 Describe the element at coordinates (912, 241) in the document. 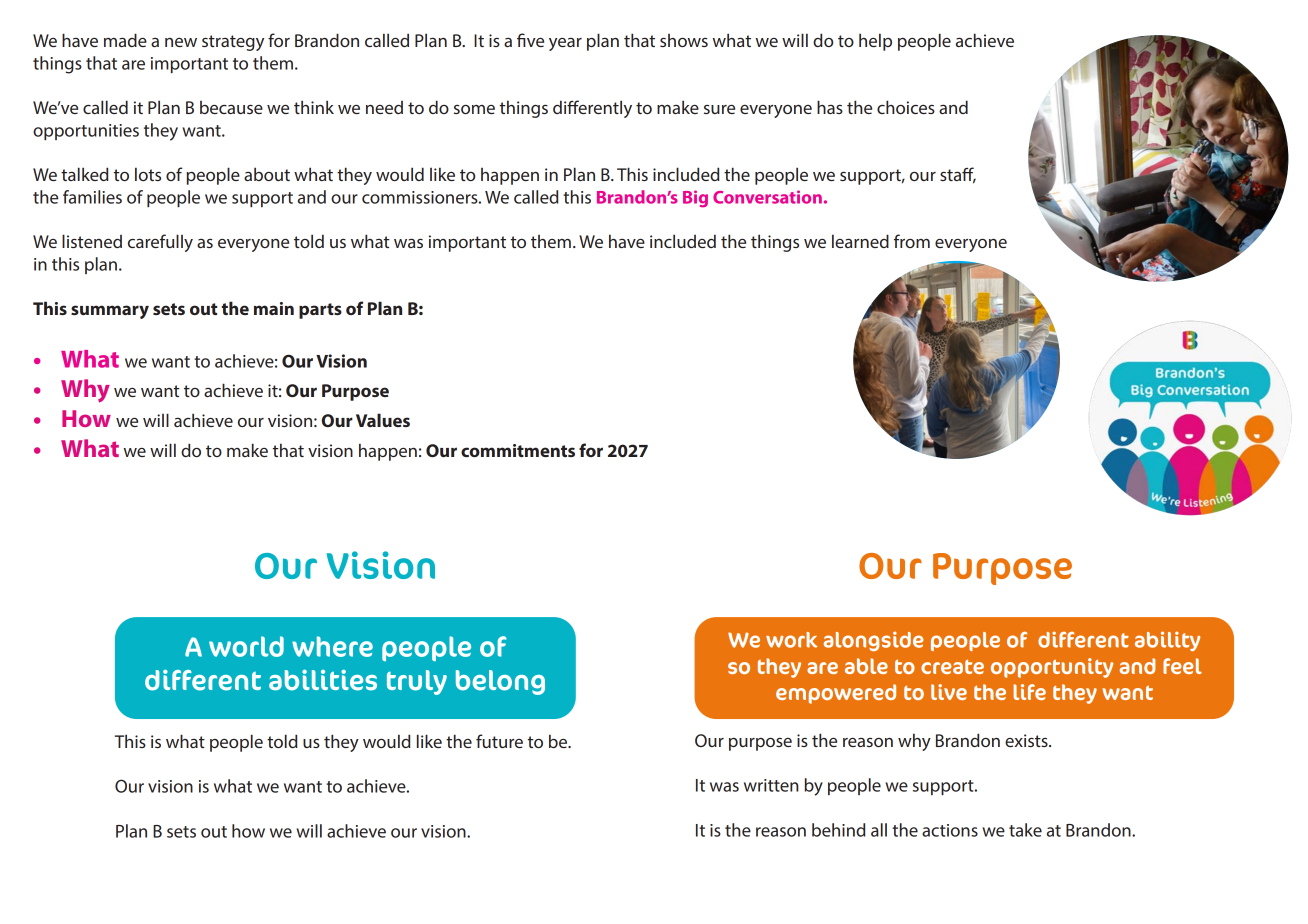

I see `from` at that location.
